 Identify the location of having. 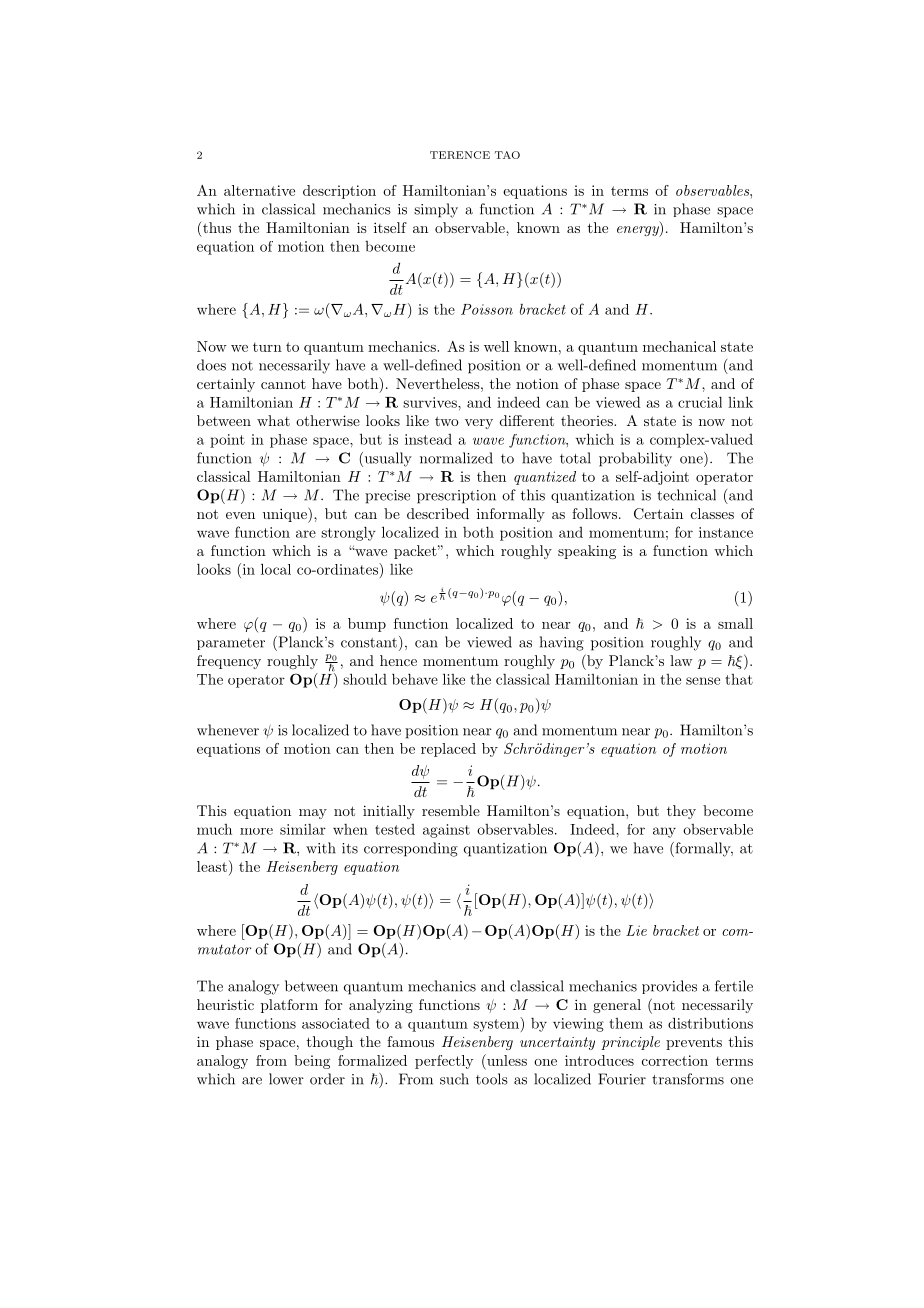
(562, 643).
